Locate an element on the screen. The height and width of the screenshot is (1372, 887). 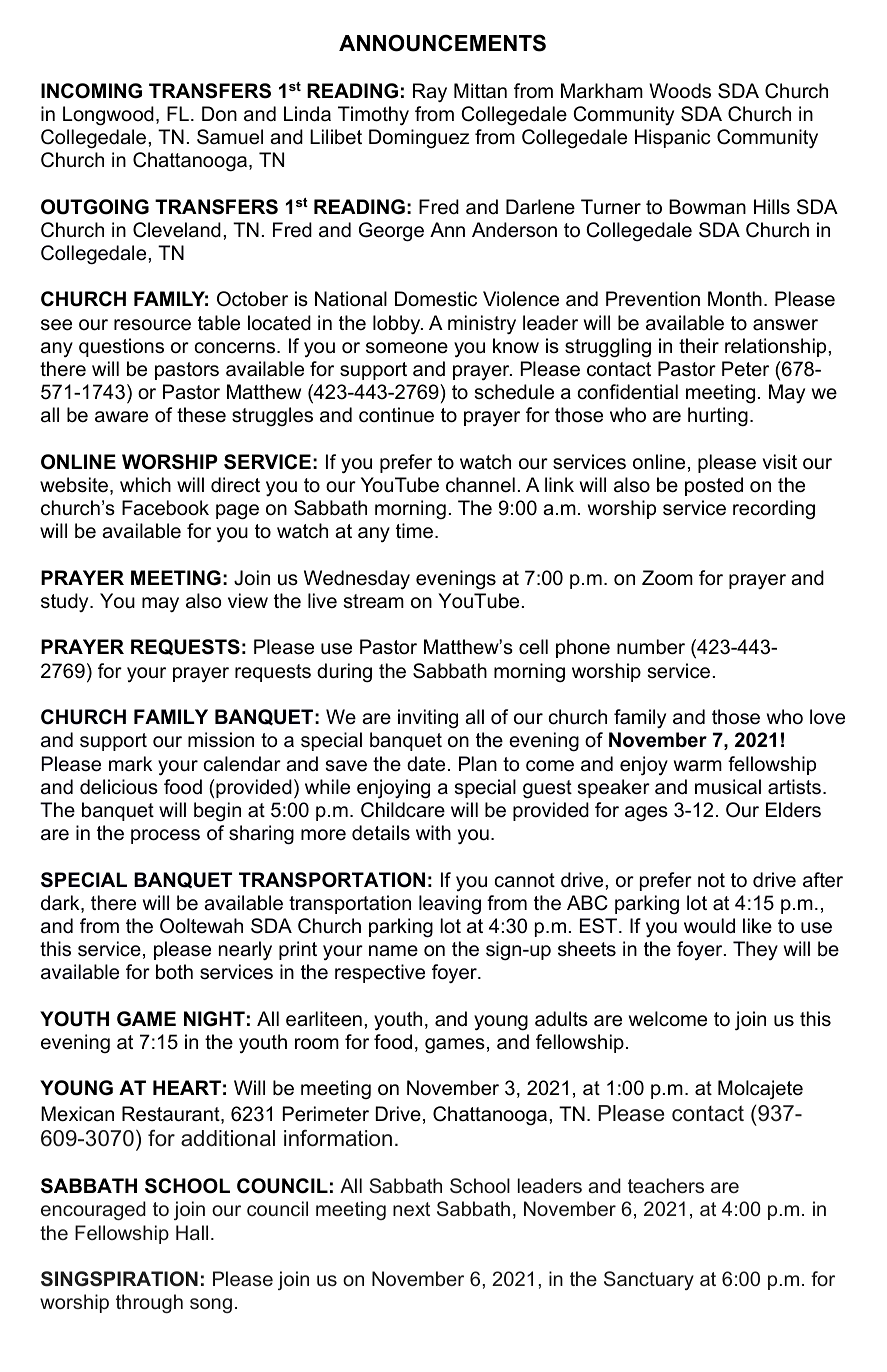
resource is located at coordinates (152, 325).
